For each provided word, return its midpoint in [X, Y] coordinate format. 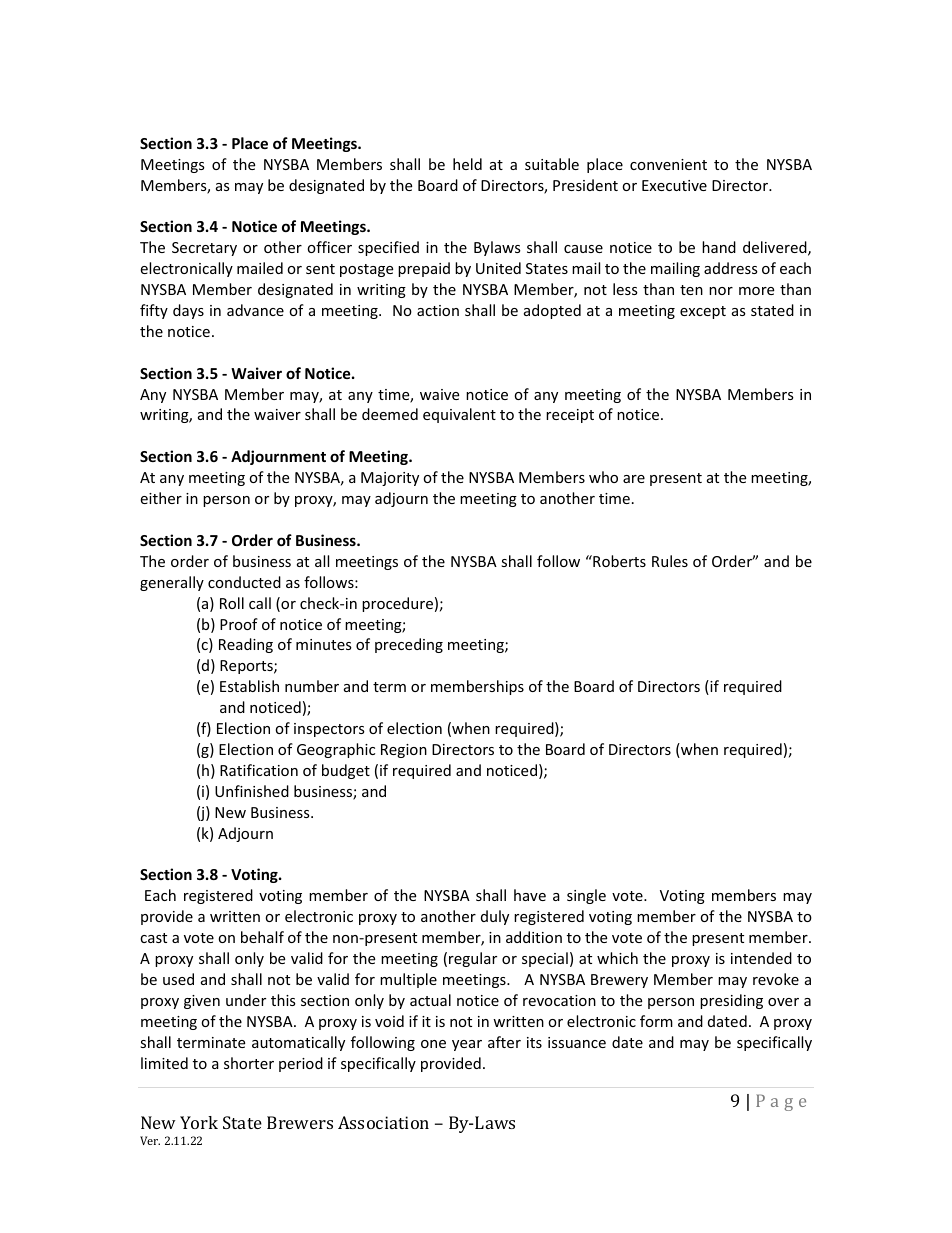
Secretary [204, 249]
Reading [246, 645]
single [586, 896]
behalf [262, 937]
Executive [674, 185]
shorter [249, 1063]
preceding [409, 645]
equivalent [459, 415]
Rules [670, 561]
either [161, 498]
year [467, 1045]
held [467, 164]
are [634, 479]
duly [495, 917]
